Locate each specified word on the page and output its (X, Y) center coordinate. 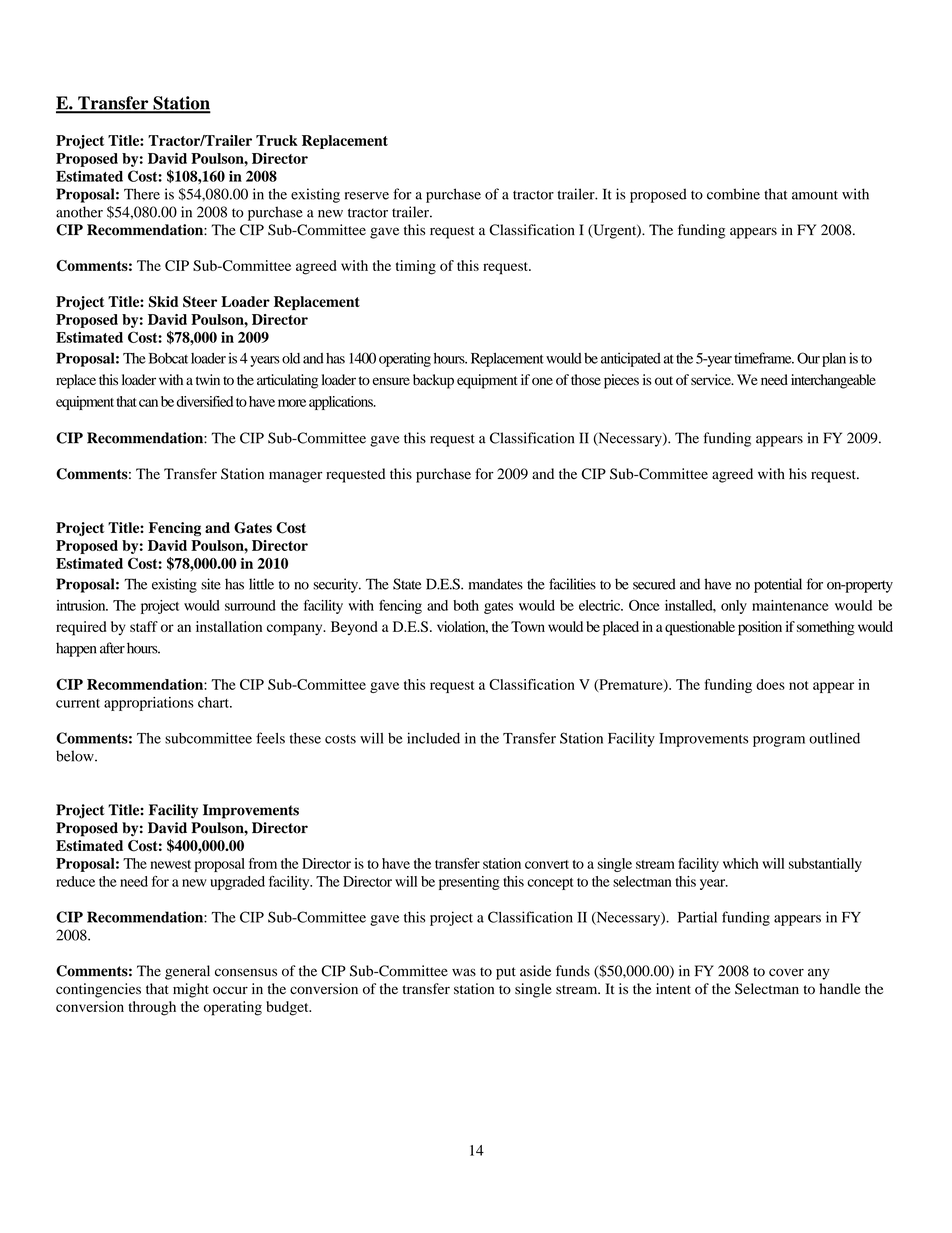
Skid (164, 302)
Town (528, 626)
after (112, 648)
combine (733, 194)
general (187, 972)
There (142, 194)
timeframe (764, 358)
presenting (469, 883)
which (741, 863)
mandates (496, 584)
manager (295, 477)
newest (170, 864)
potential (778, 585)
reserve (367, 196)
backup (433, 381)
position (760, 628)
